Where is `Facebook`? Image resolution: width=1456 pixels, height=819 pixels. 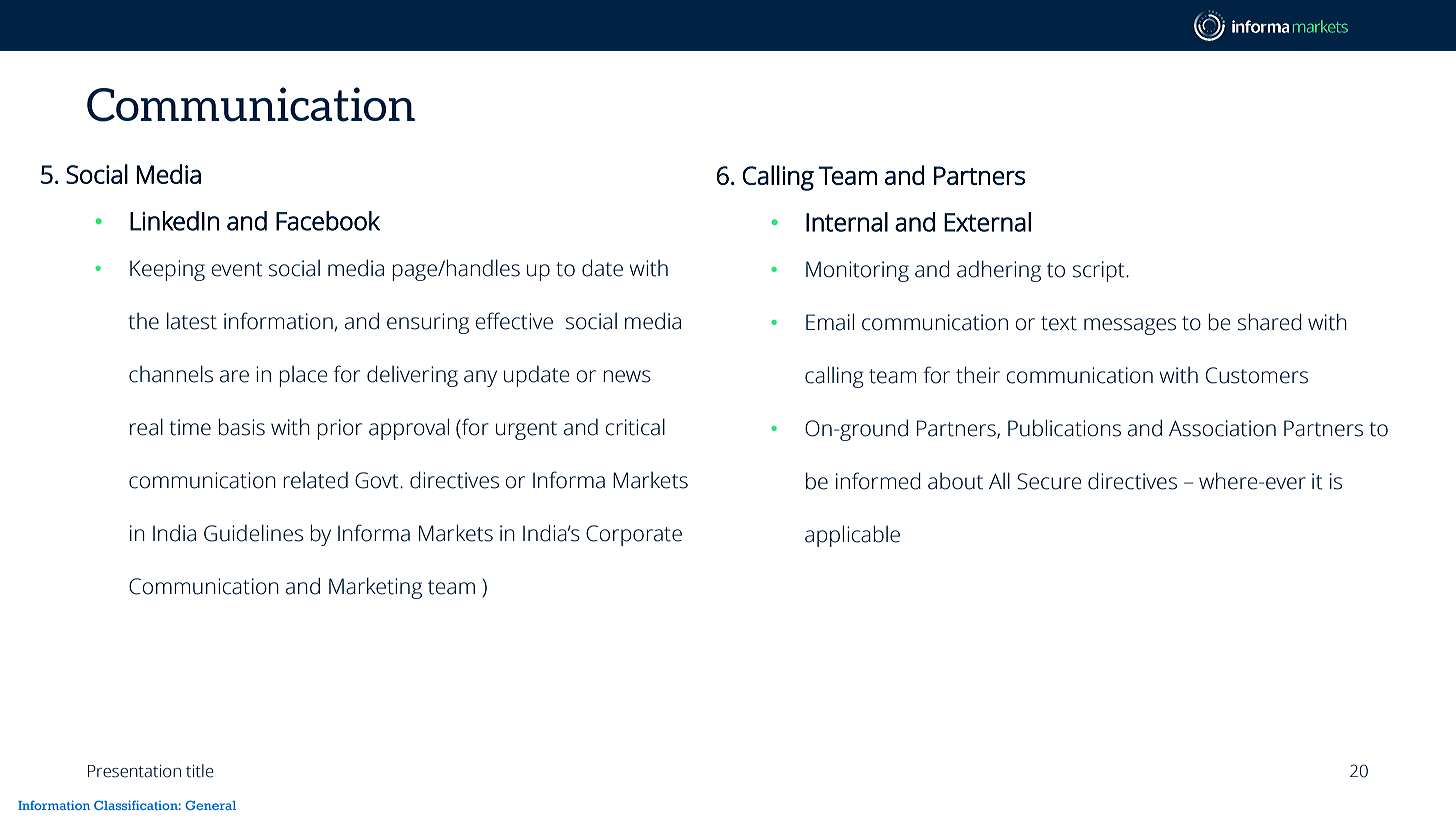 Facebook is located at coordinates (328, 221).
